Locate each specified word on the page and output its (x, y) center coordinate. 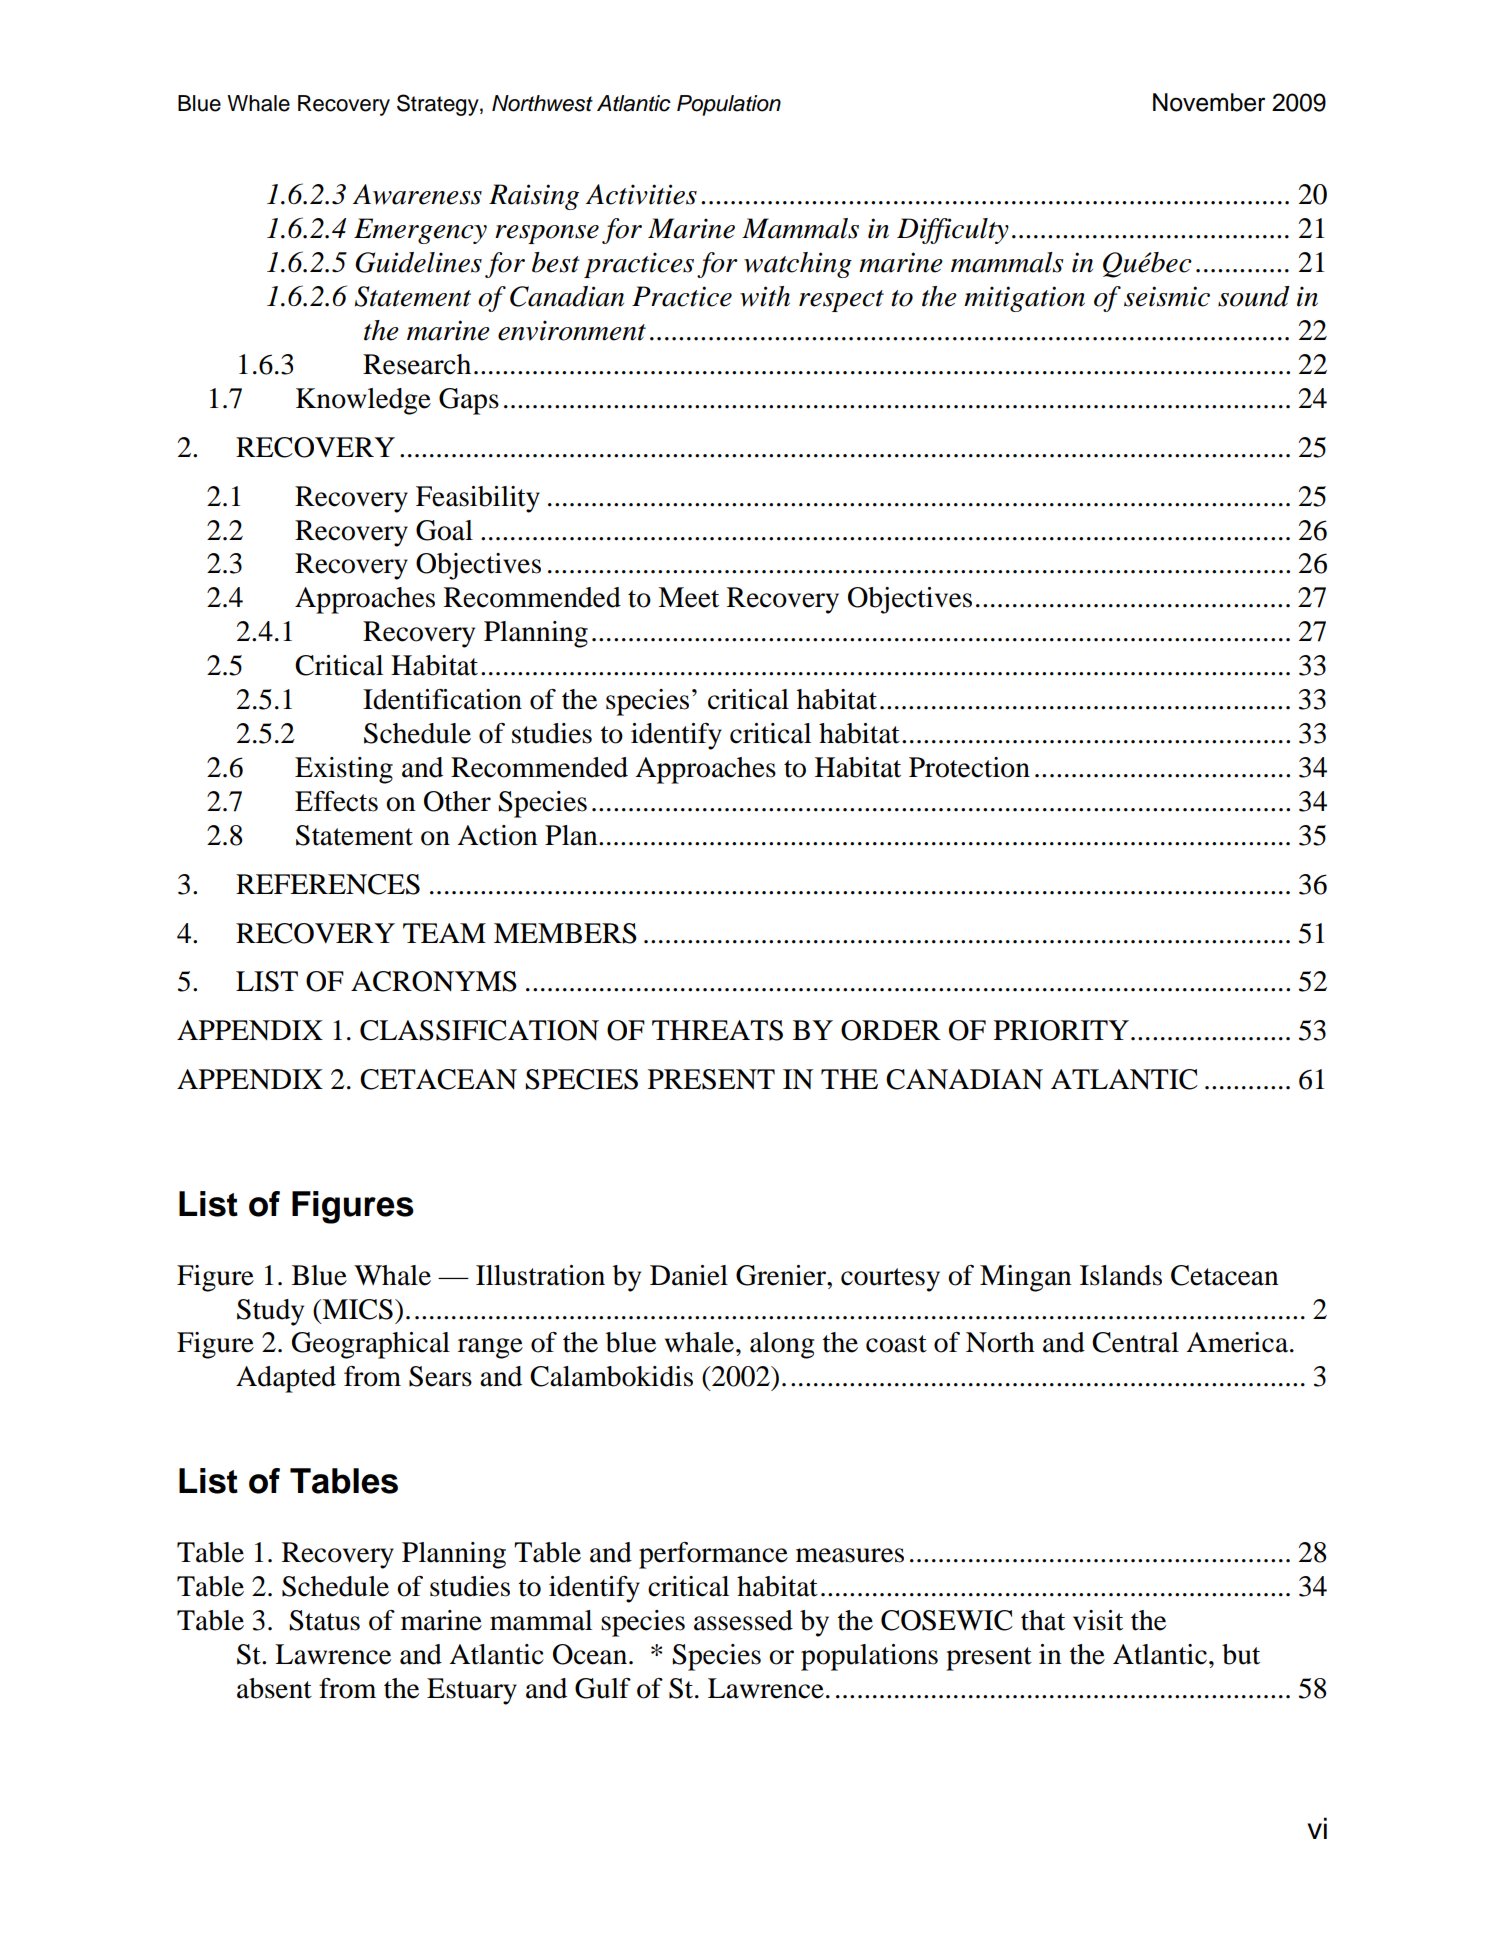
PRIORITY (1061, 1030)
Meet (688, 597)
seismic (1167, 296)
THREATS (717, 1030)
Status (324, 1620)
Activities (641, 194)
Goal (444, 530)
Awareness (417, 194)
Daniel (689, 1275)
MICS (356, 1309)
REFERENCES (328, 884)
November (1209, 102)
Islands (1121, 1275)
